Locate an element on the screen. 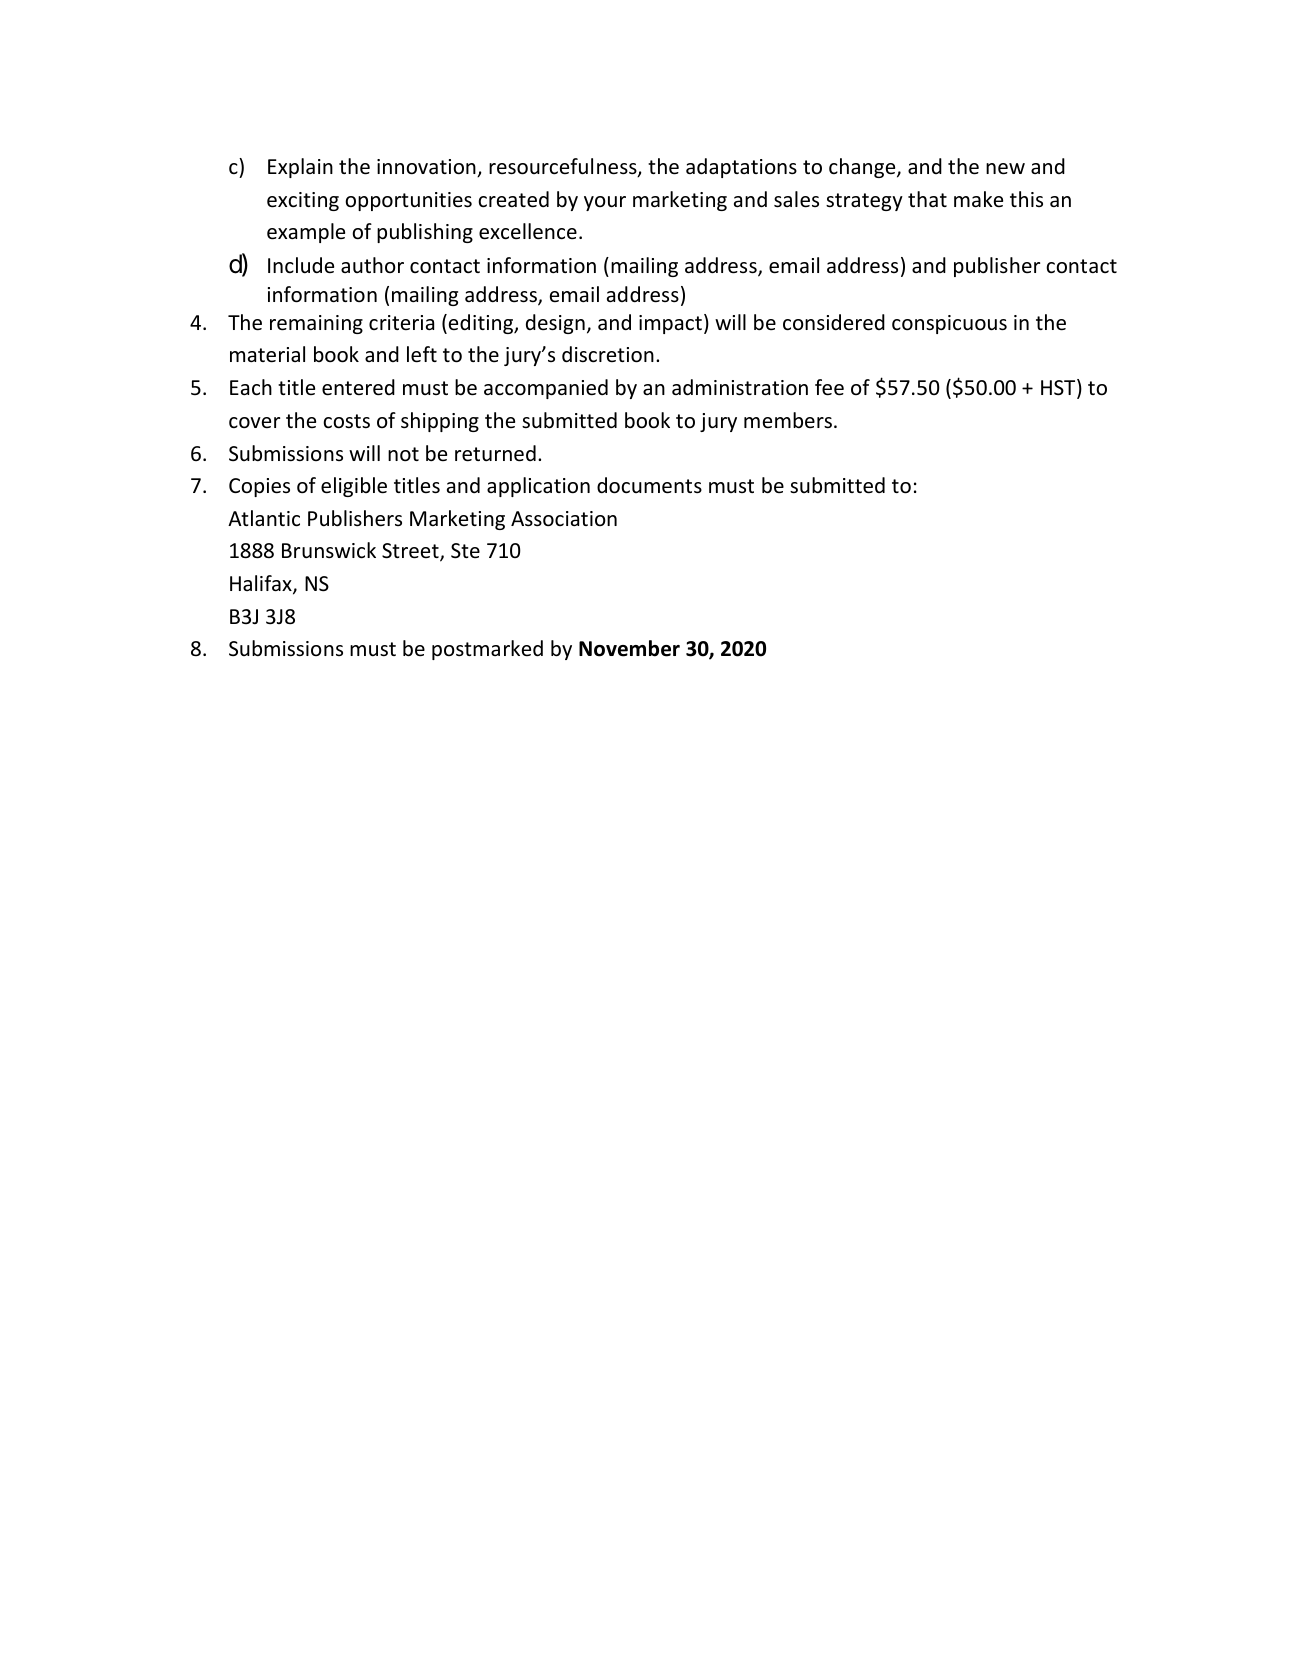 The height and width of the screenshot is (1673, 1293). Explain is located at coordinates (300, 168).
